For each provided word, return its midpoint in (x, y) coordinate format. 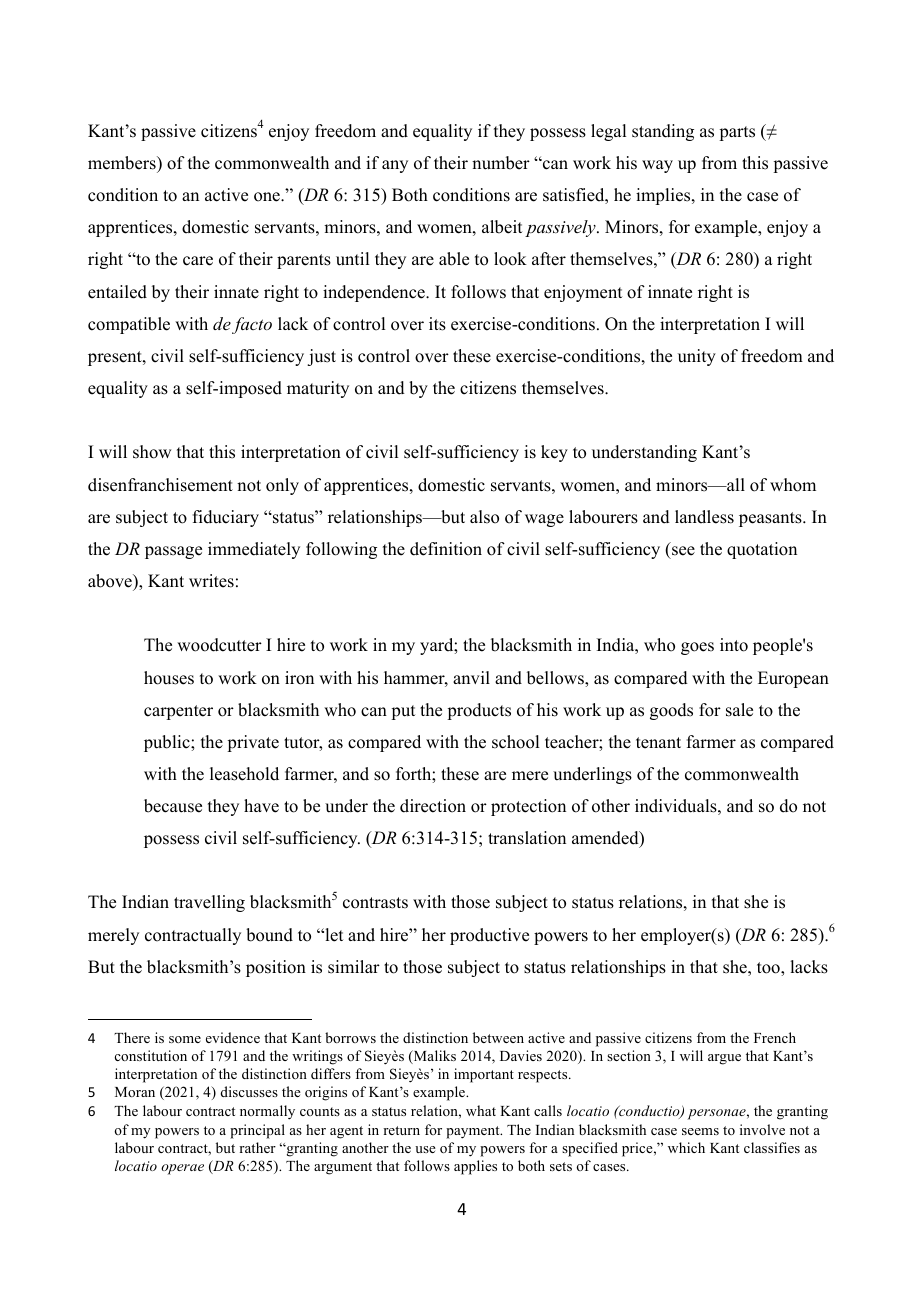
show (152, 452)
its (437, 324)
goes (697, 648)
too (769, 968)
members (123, 163)
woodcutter (219, 645)
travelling (209, 903)
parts (737, 133)
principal (257, 1131)
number (501, 163)
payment (474, 1132)
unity (697, 357)
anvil (471, 677)
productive (489, 936)
